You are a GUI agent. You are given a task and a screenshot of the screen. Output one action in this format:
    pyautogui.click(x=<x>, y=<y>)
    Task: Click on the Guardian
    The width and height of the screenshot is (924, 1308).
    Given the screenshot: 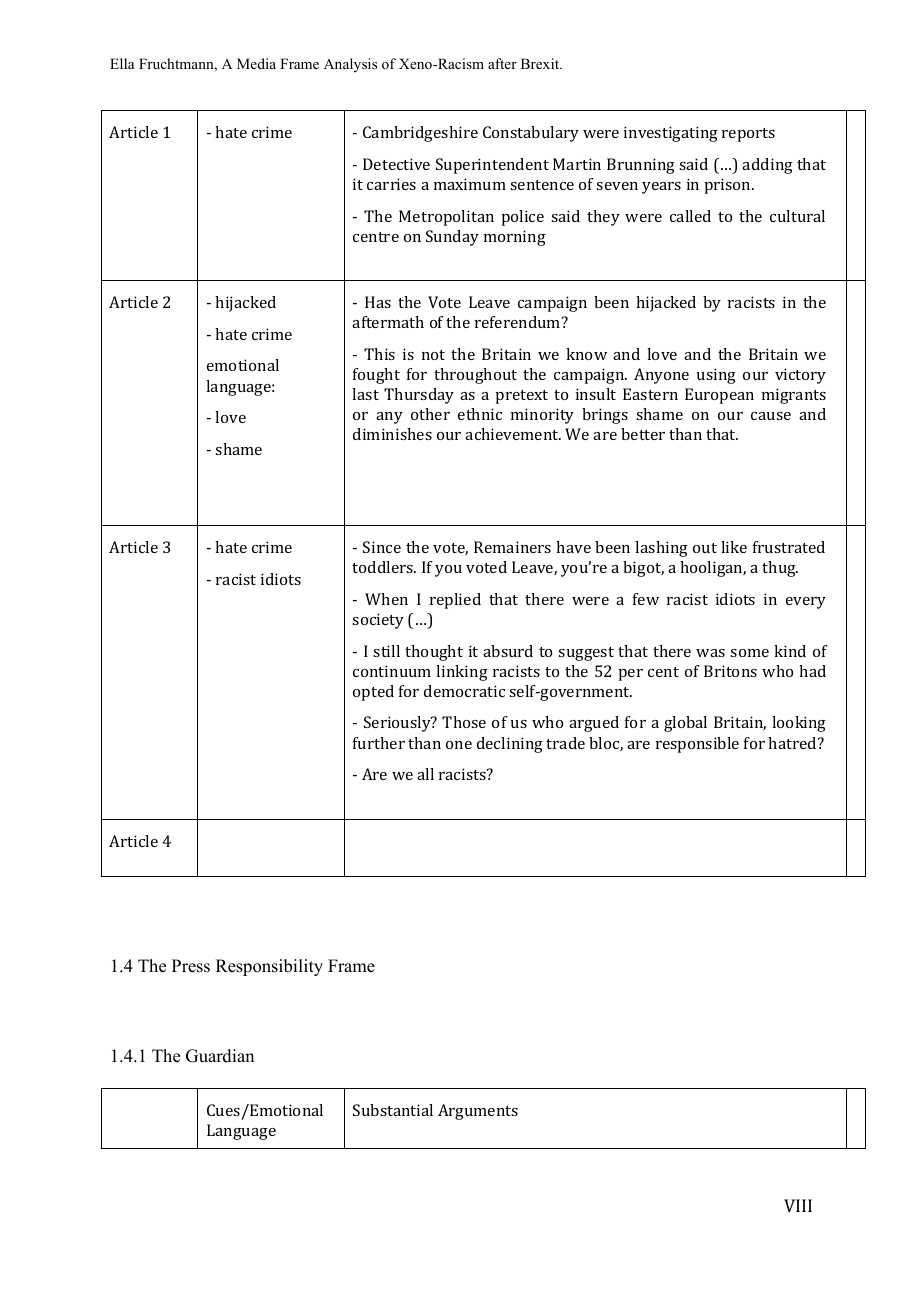 What is the action you would take?
    pyautogui.click(x=220, y=1056)
